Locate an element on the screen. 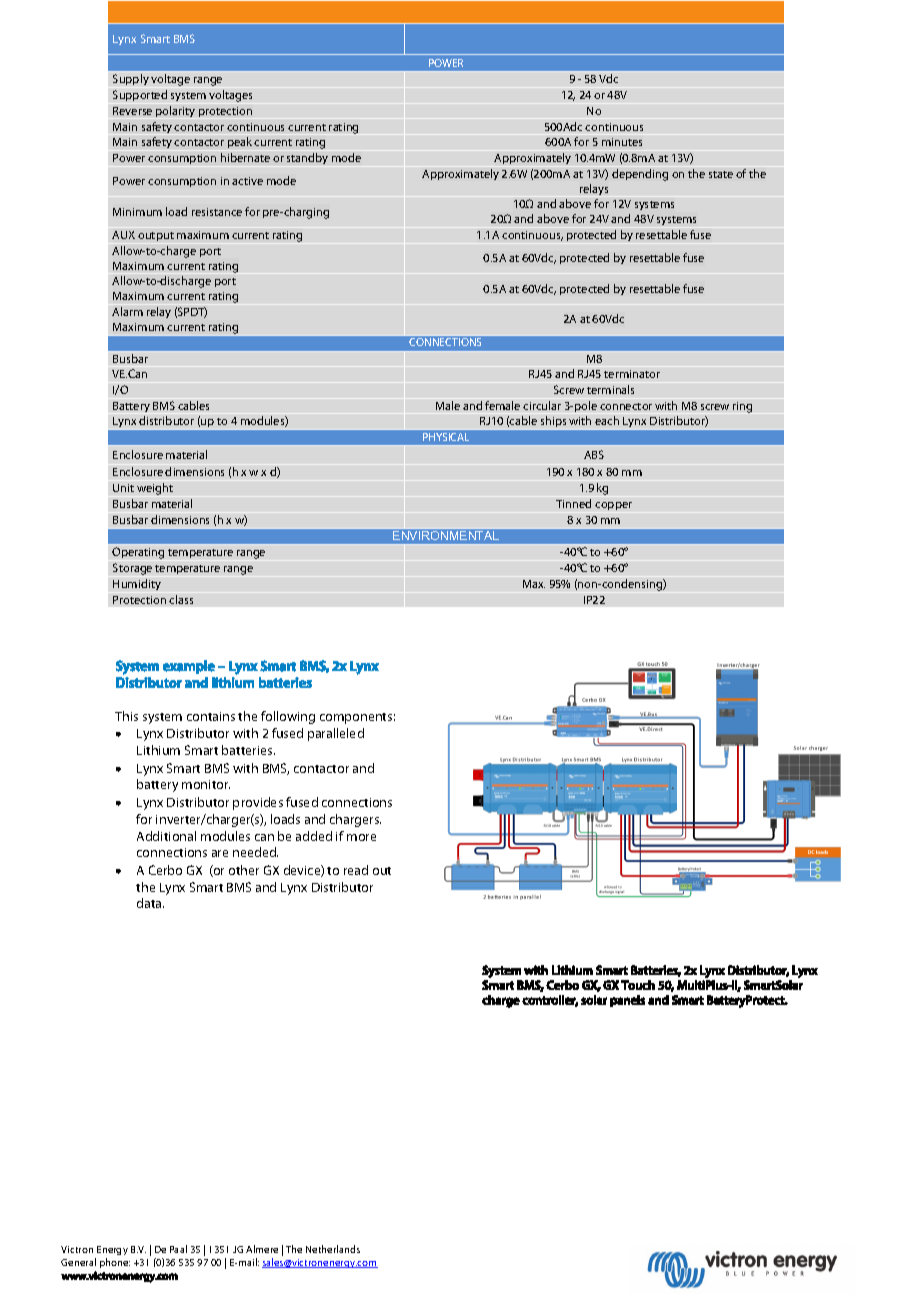 The image size is (924, 1308). panels is located at coordinates (627, 1001).
